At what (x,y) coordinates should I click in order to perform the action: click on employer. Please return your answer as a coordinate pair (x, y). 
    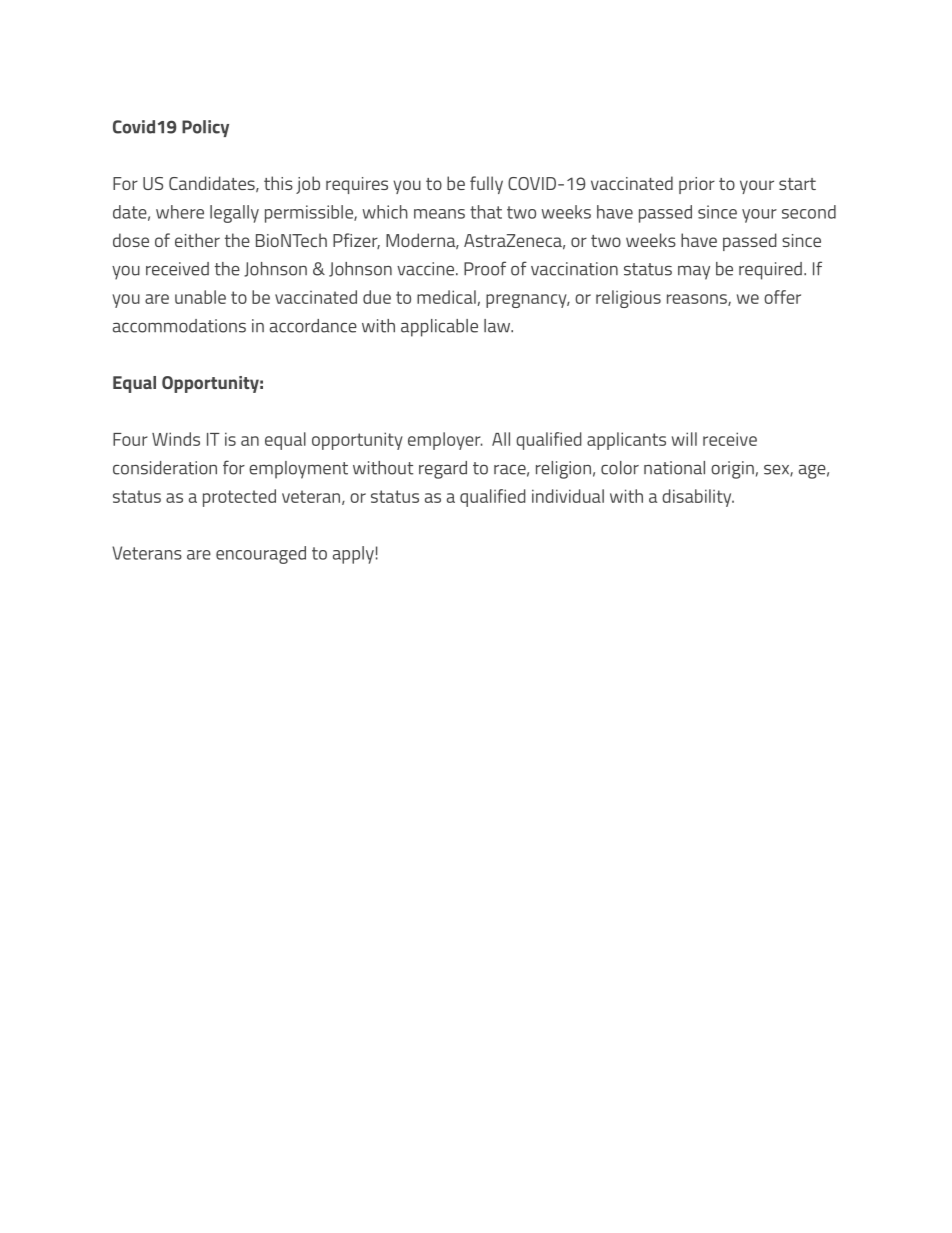
    Looking at the image, I should click on (445, 441).
